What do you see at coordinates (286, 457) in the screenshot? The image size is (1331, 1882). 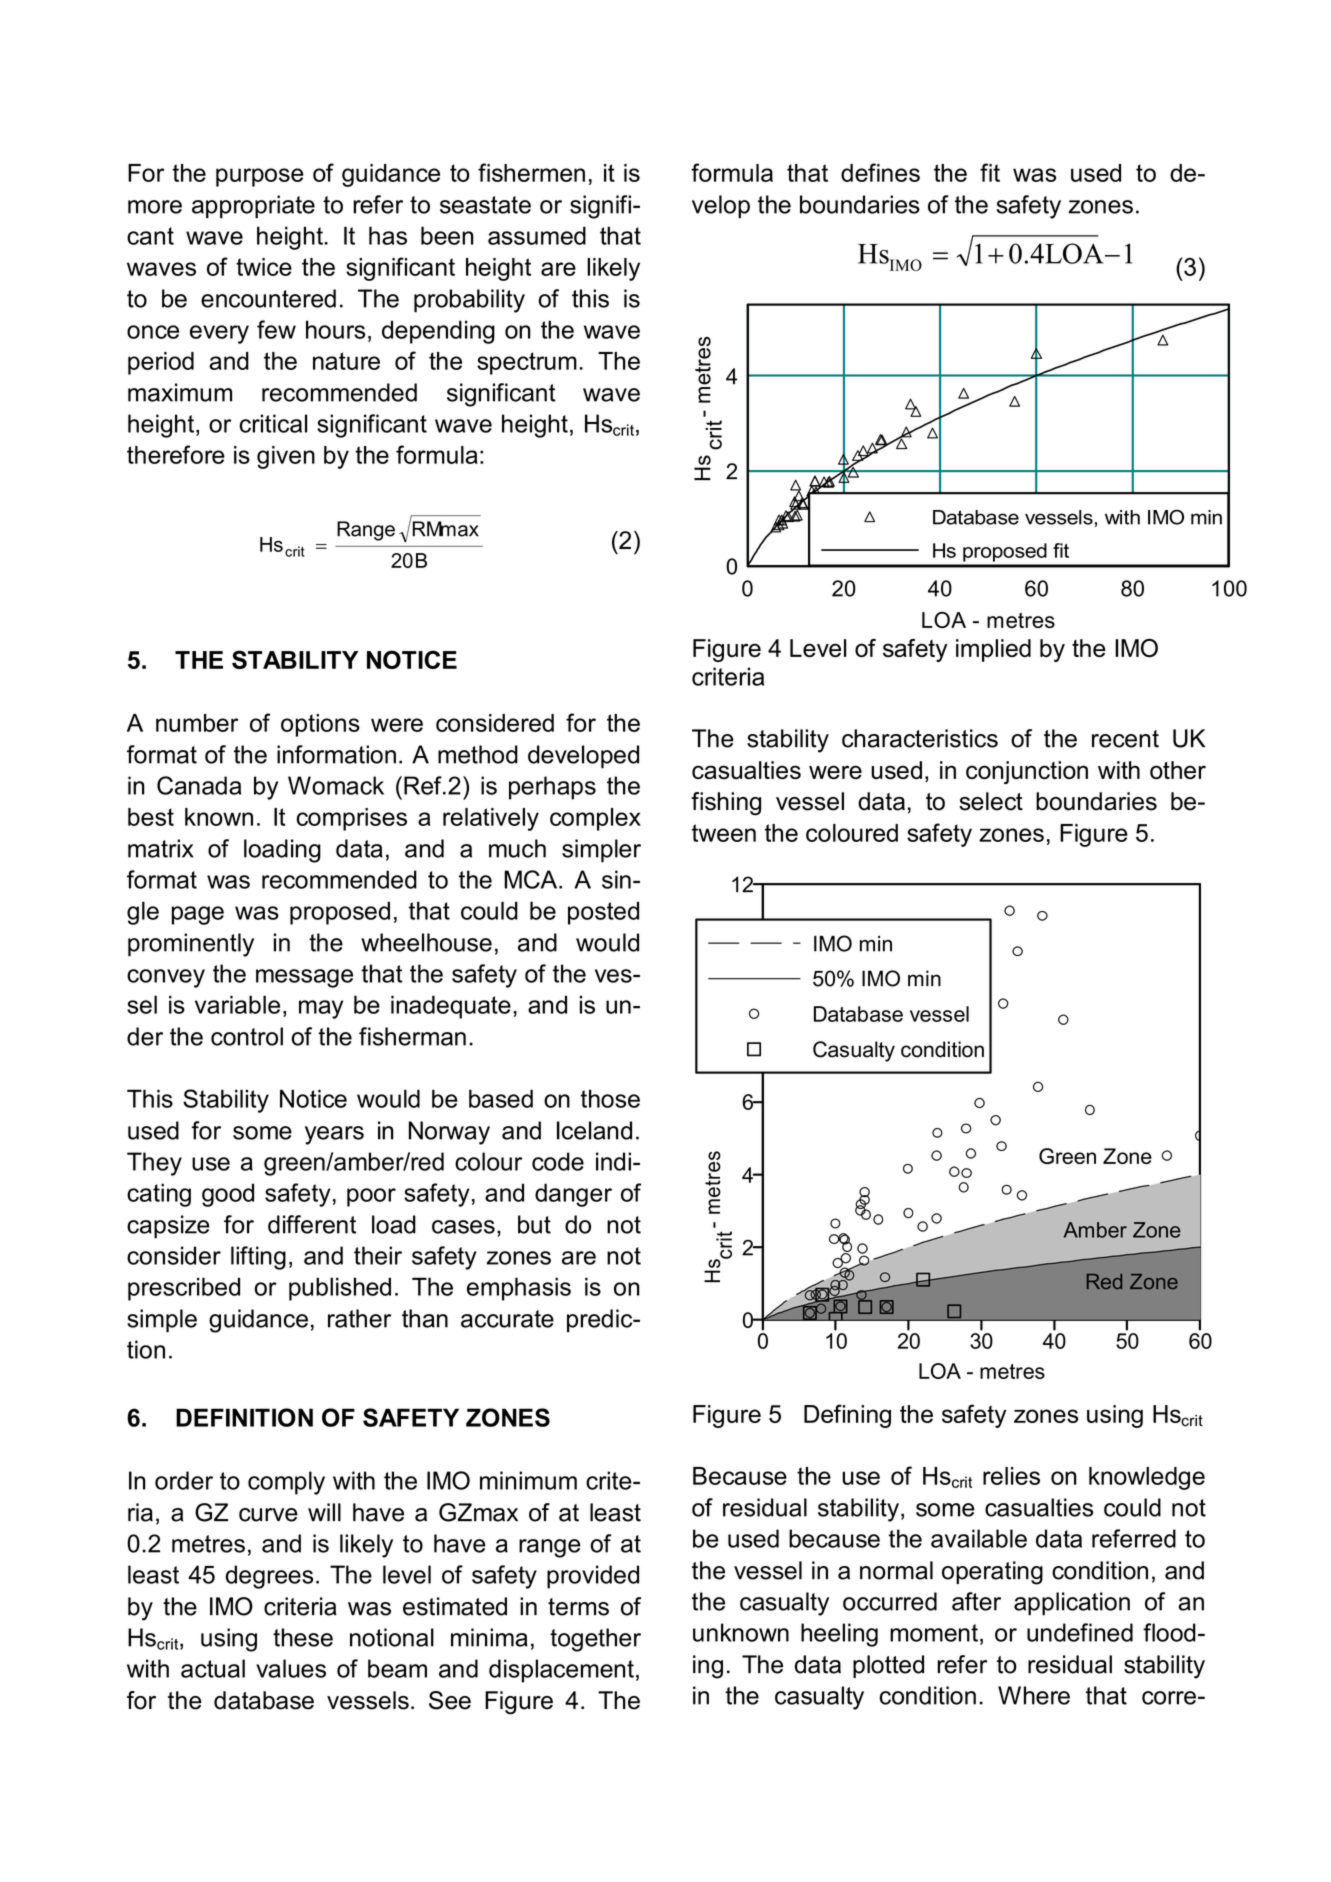 I see `given` at bounding box center [286, 457].
